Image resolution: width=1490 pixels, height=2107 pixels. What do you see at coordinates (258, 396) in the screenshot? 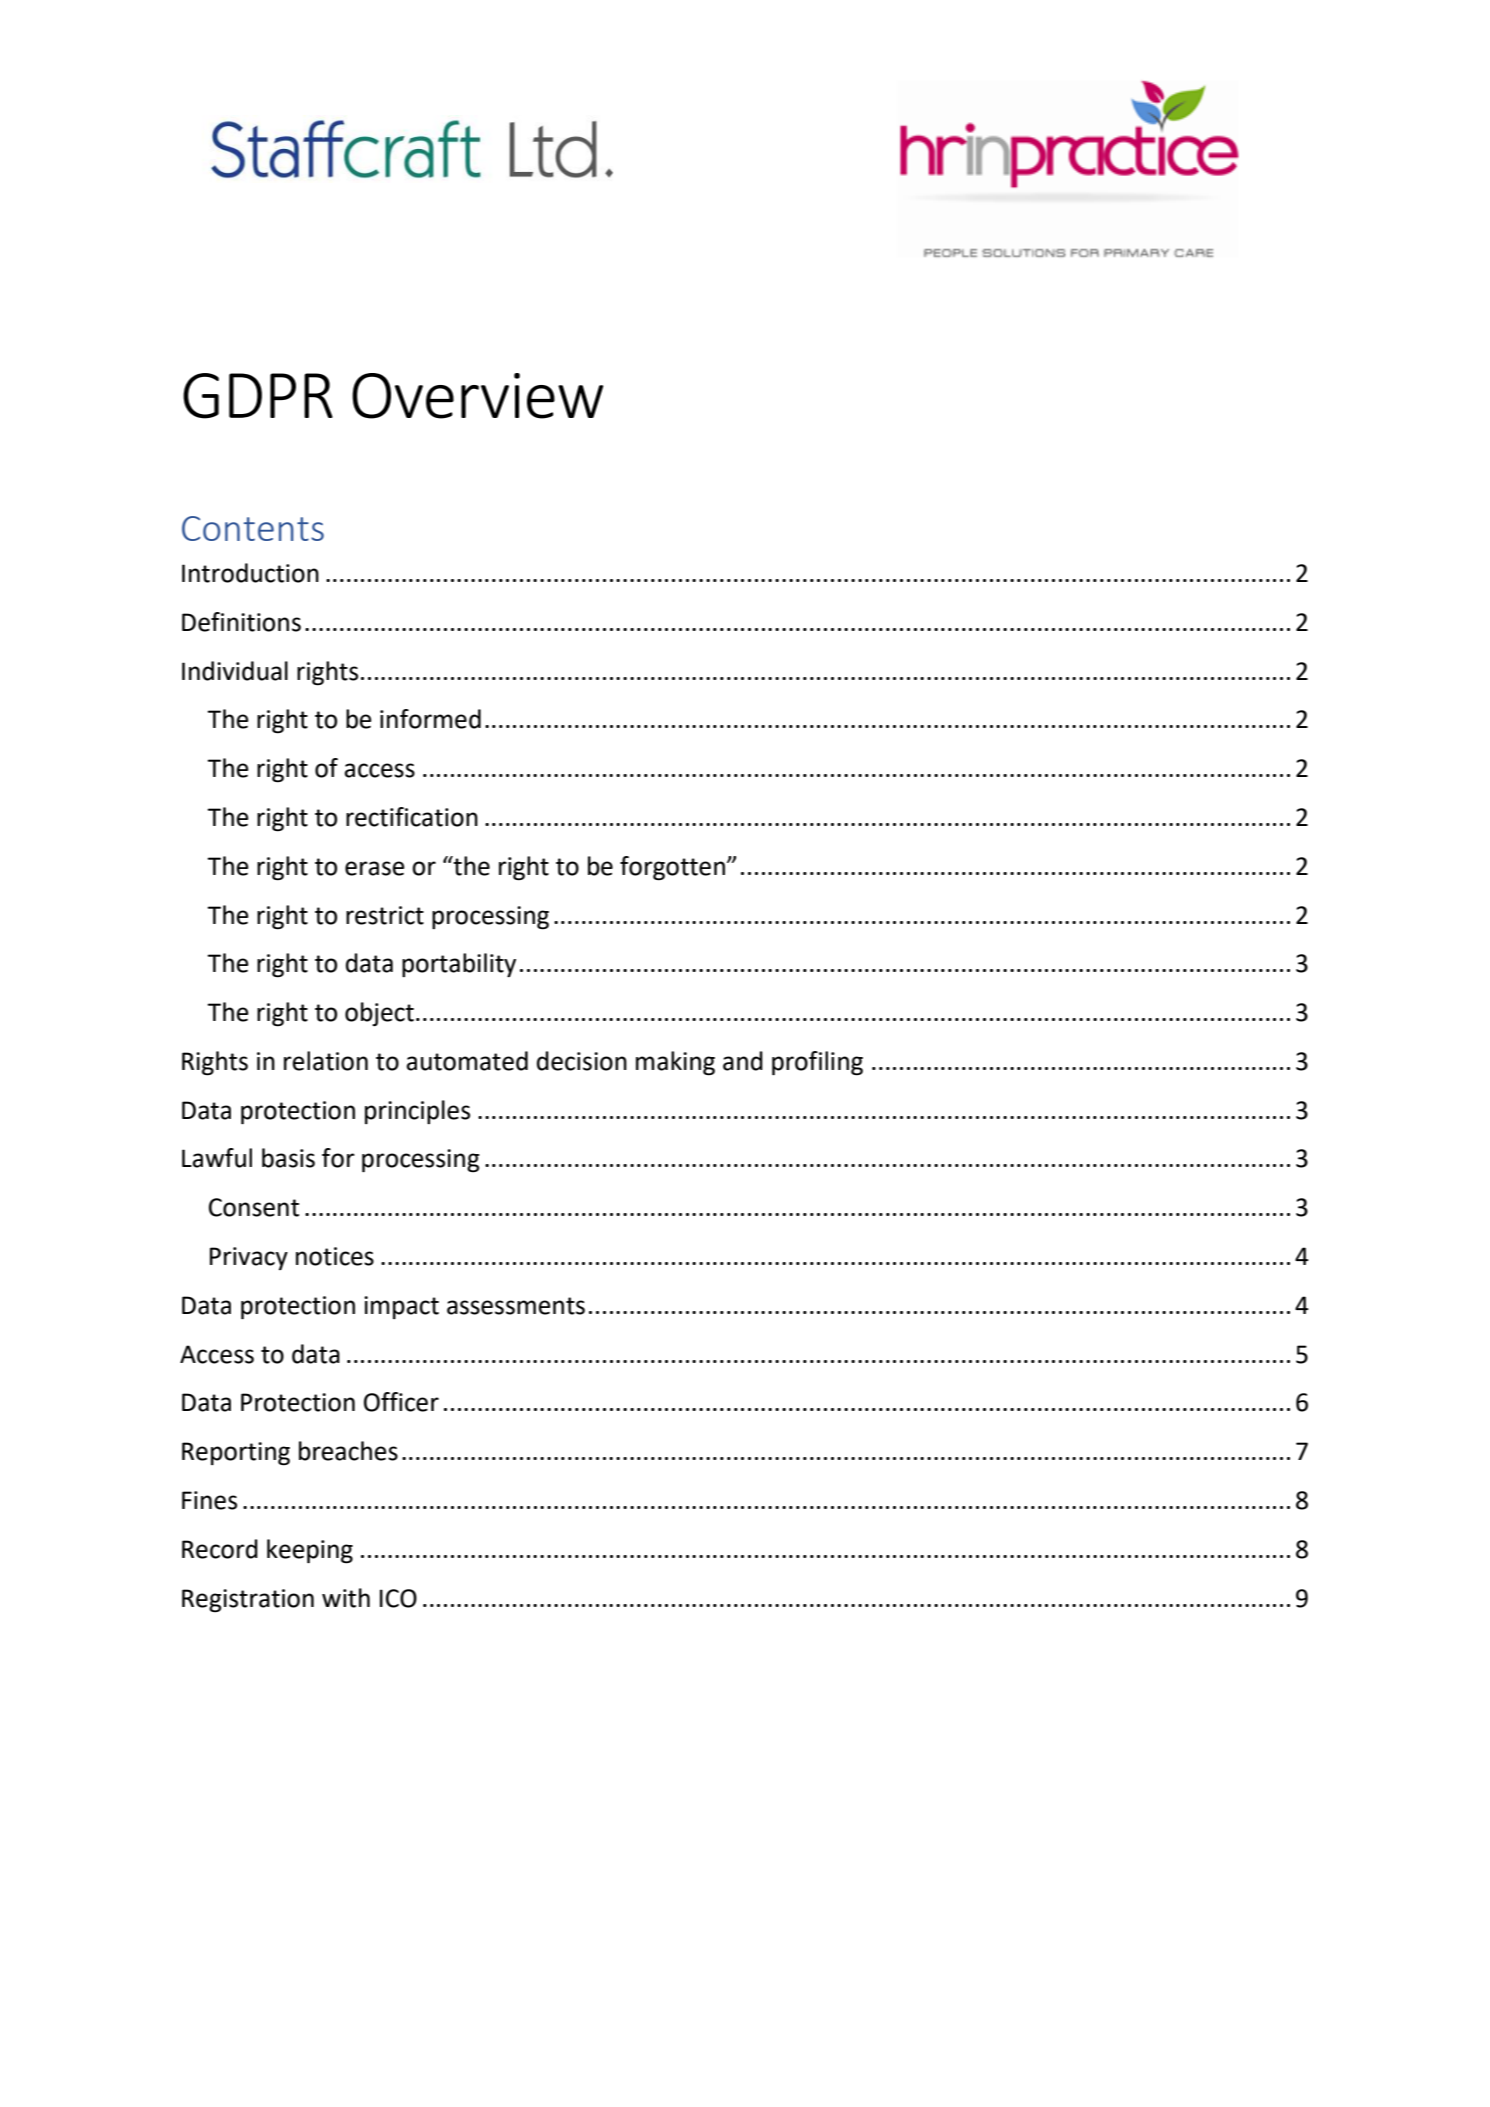
I see `GDPR` at bounding box center [258, 396].
